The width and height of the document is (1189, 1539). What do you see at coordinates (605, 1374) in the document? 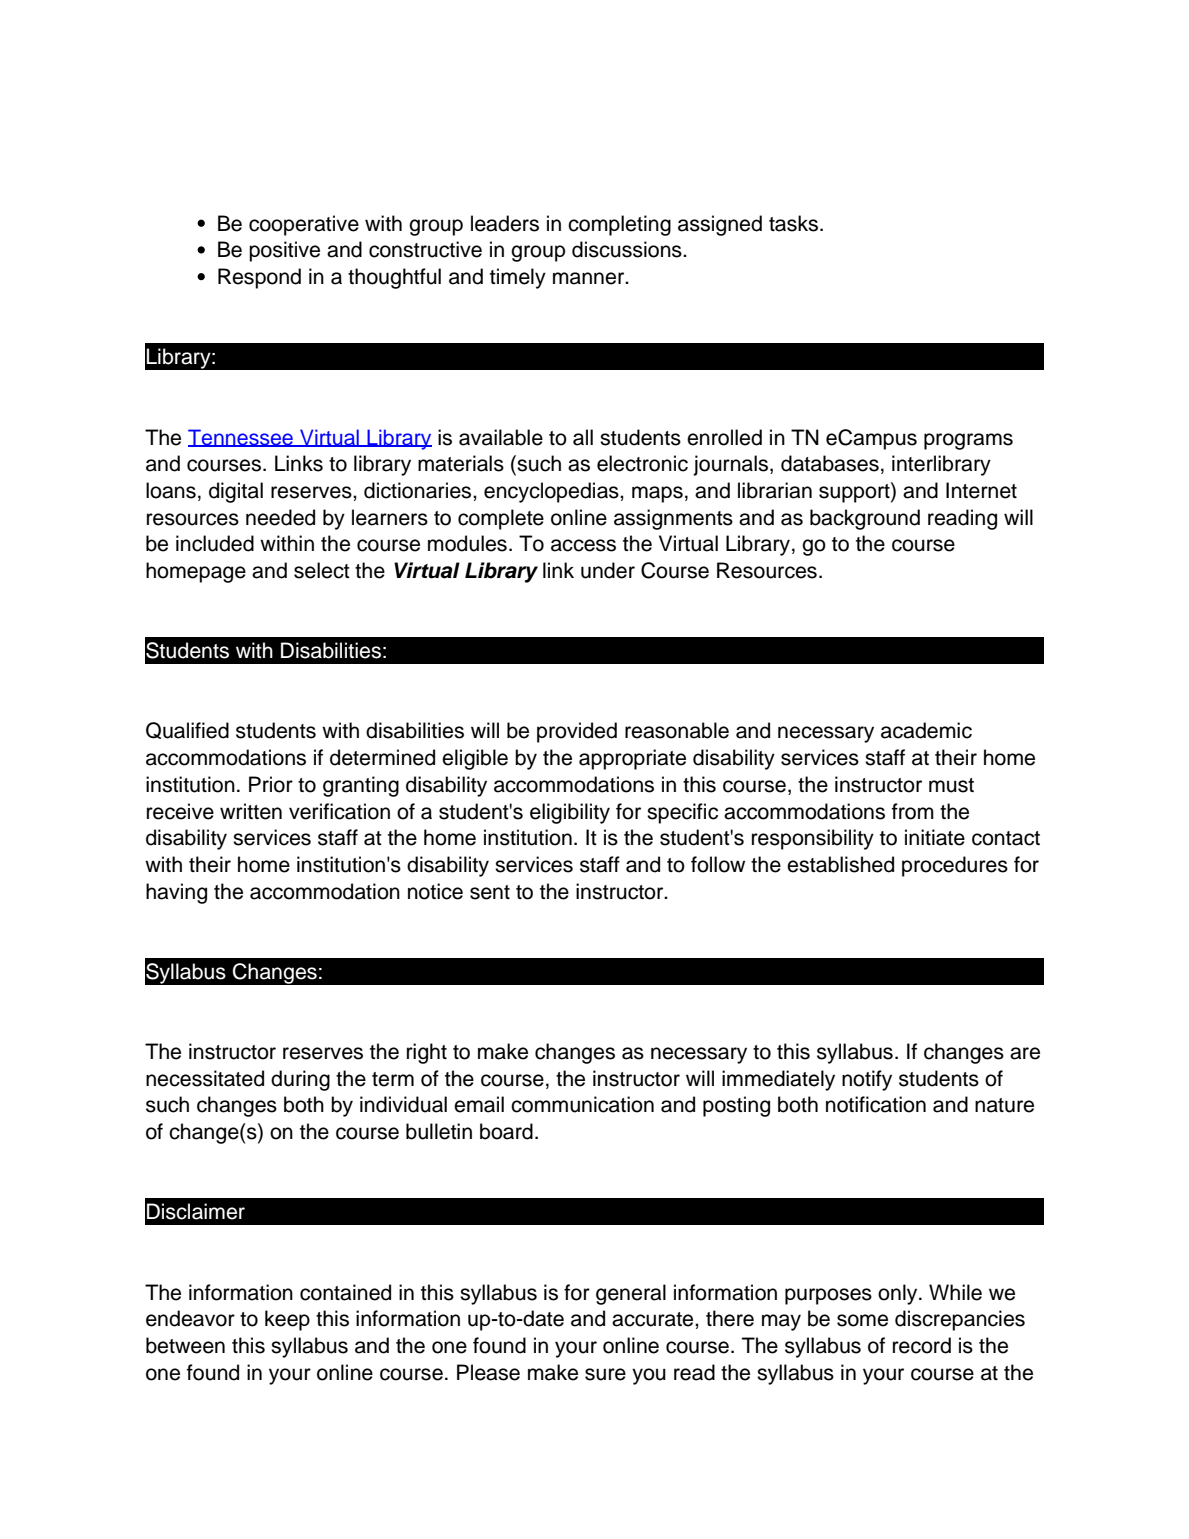
I see `sure` at bounding box center [605, 1374].
